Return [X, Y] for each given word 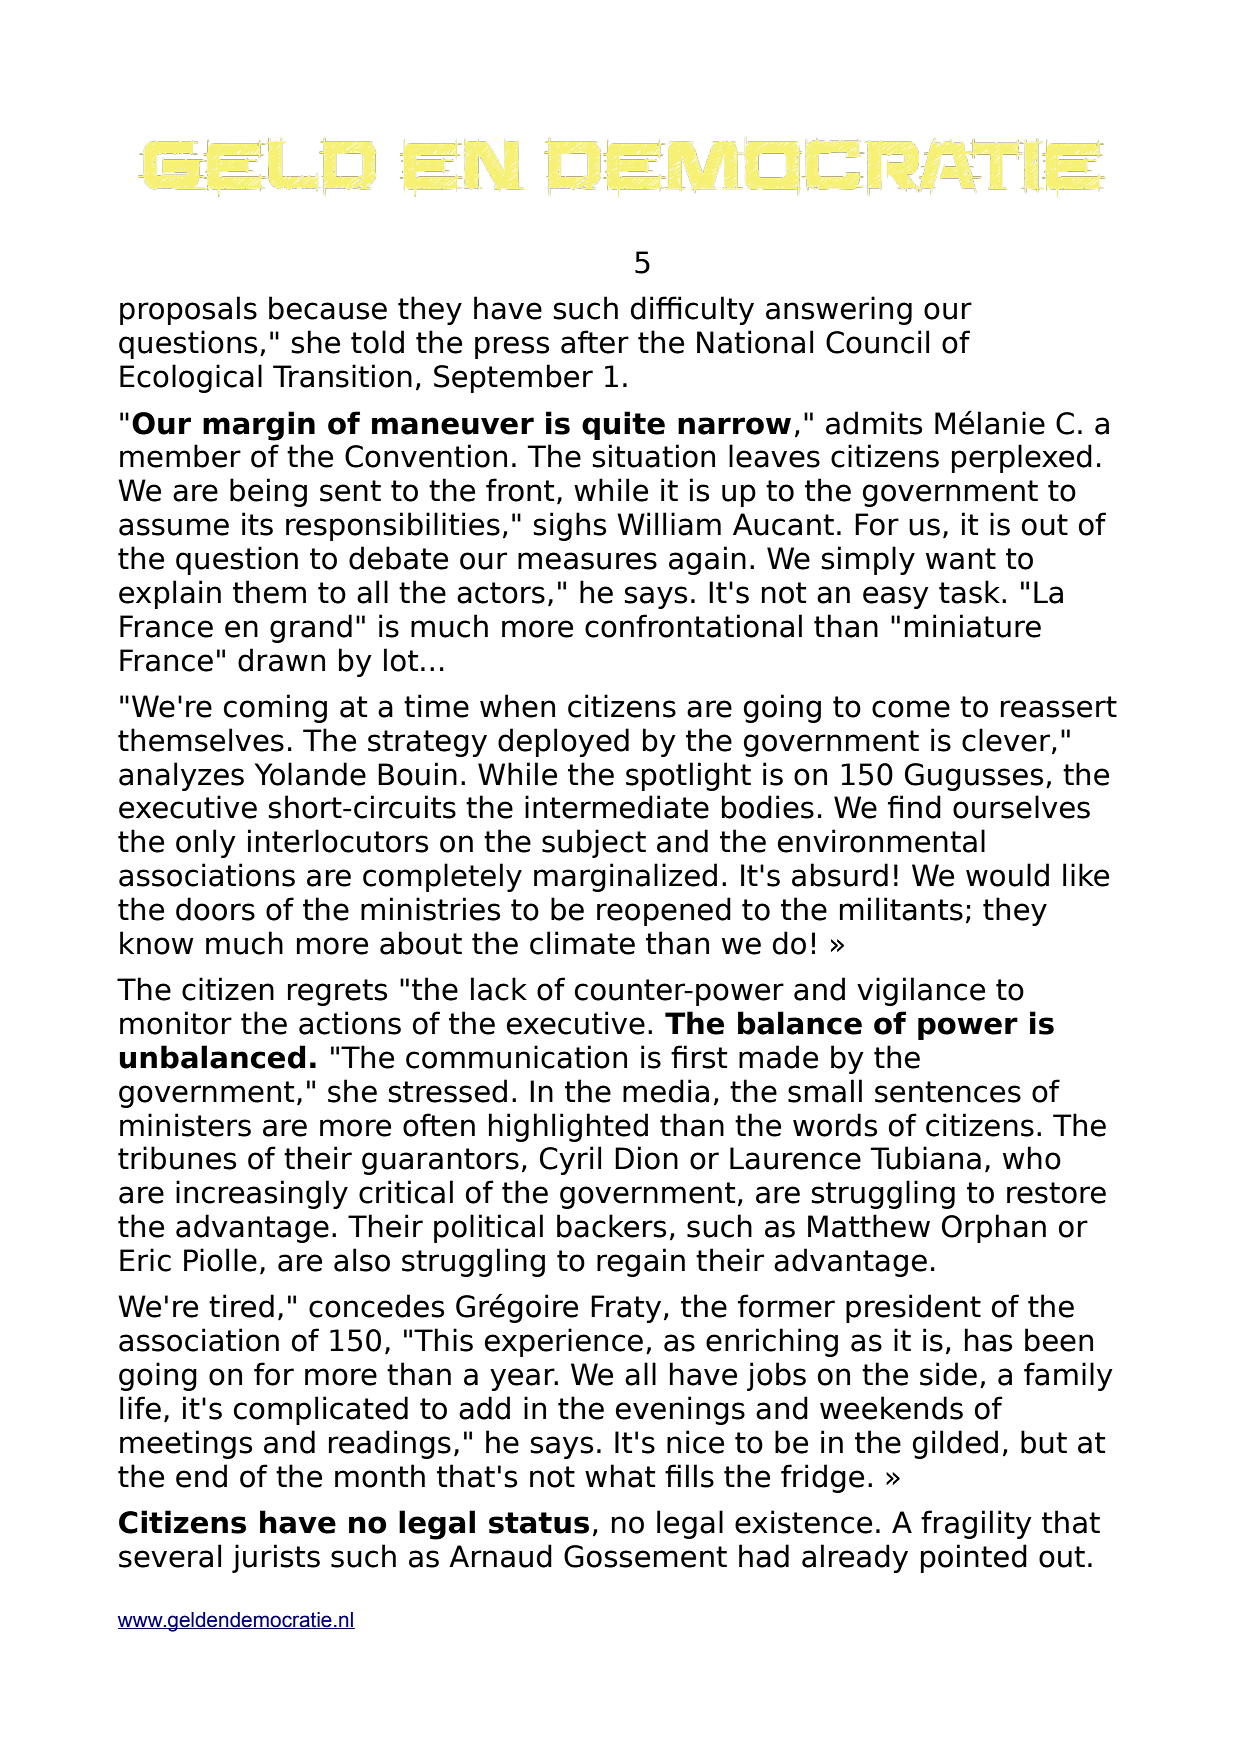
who [1032, 1158]
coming [275, 708]
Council [877, 342]
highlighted [568, 1127]
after [595, 342]
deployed [563, 742]
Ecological [191, 378]
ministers [185, 1125]
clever [1007, 741]
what [620, 1476]
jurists [276, 1558]
